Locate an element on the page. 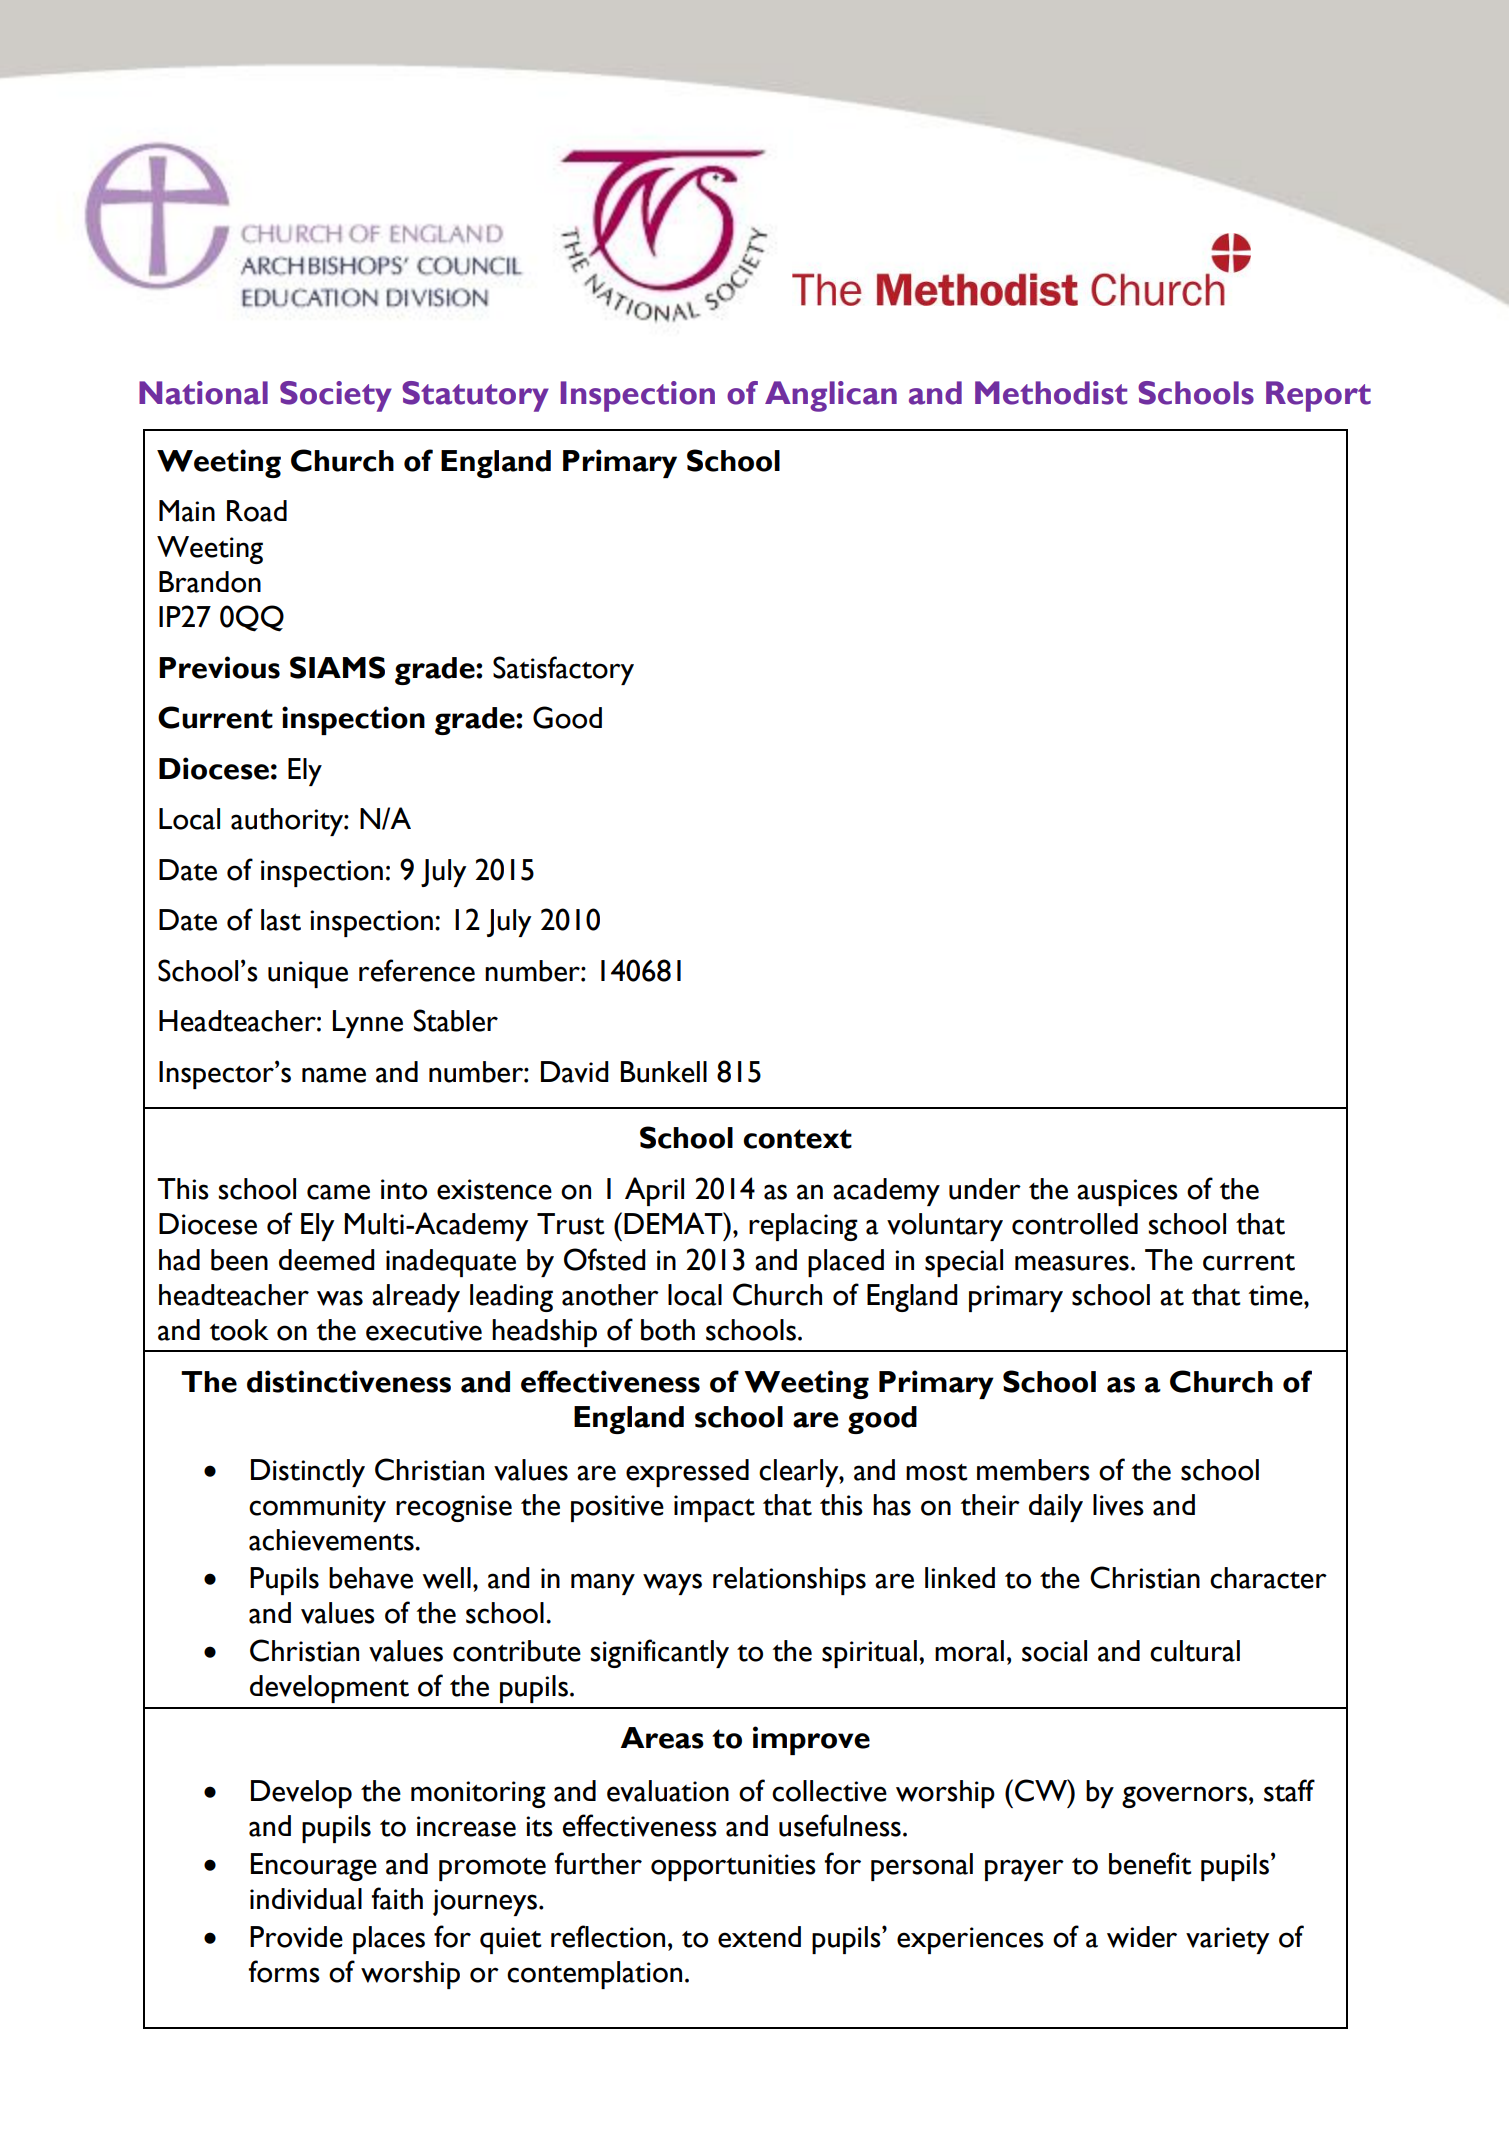 The width and height of the image is (1509, 2133). Society is located at coordinates (336, 396).
